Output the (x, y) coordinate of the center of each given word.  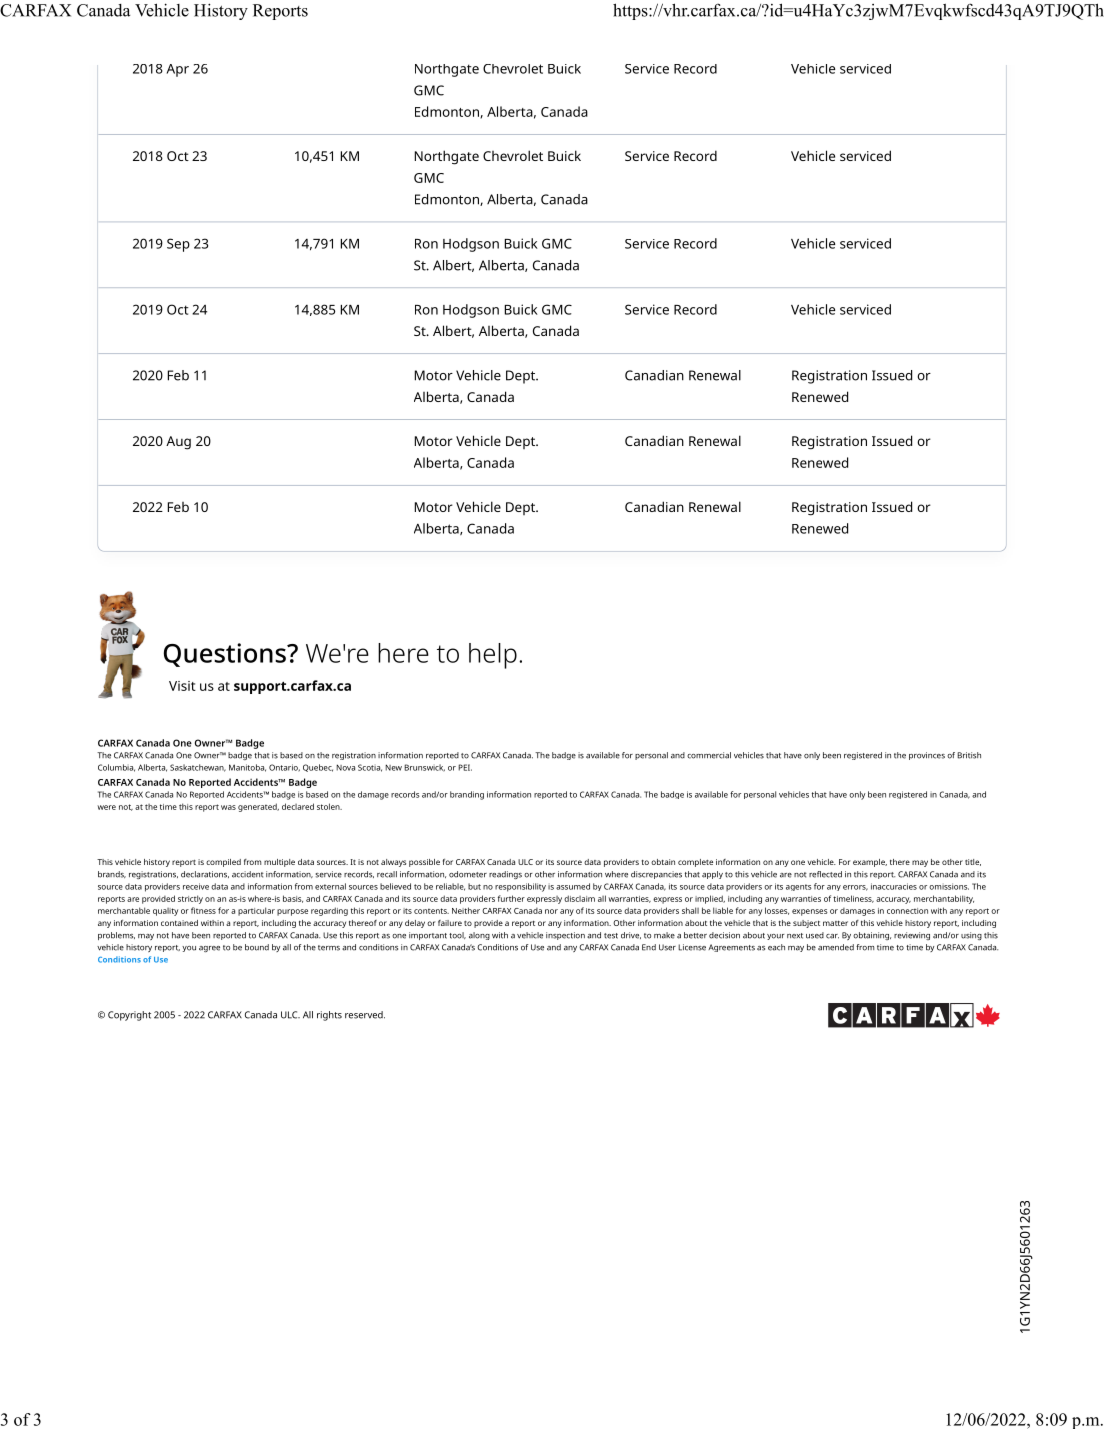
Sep (178, 245)
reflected (824, 874)
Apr (177, 70)
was (228, 807)
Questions (226, 655)
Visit (182, 686)
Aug (178, 443)
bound (257, 947)
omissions (948, 886)
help (493, 656)
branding (467, 795)
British (969, 755)
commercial (709, 755)
